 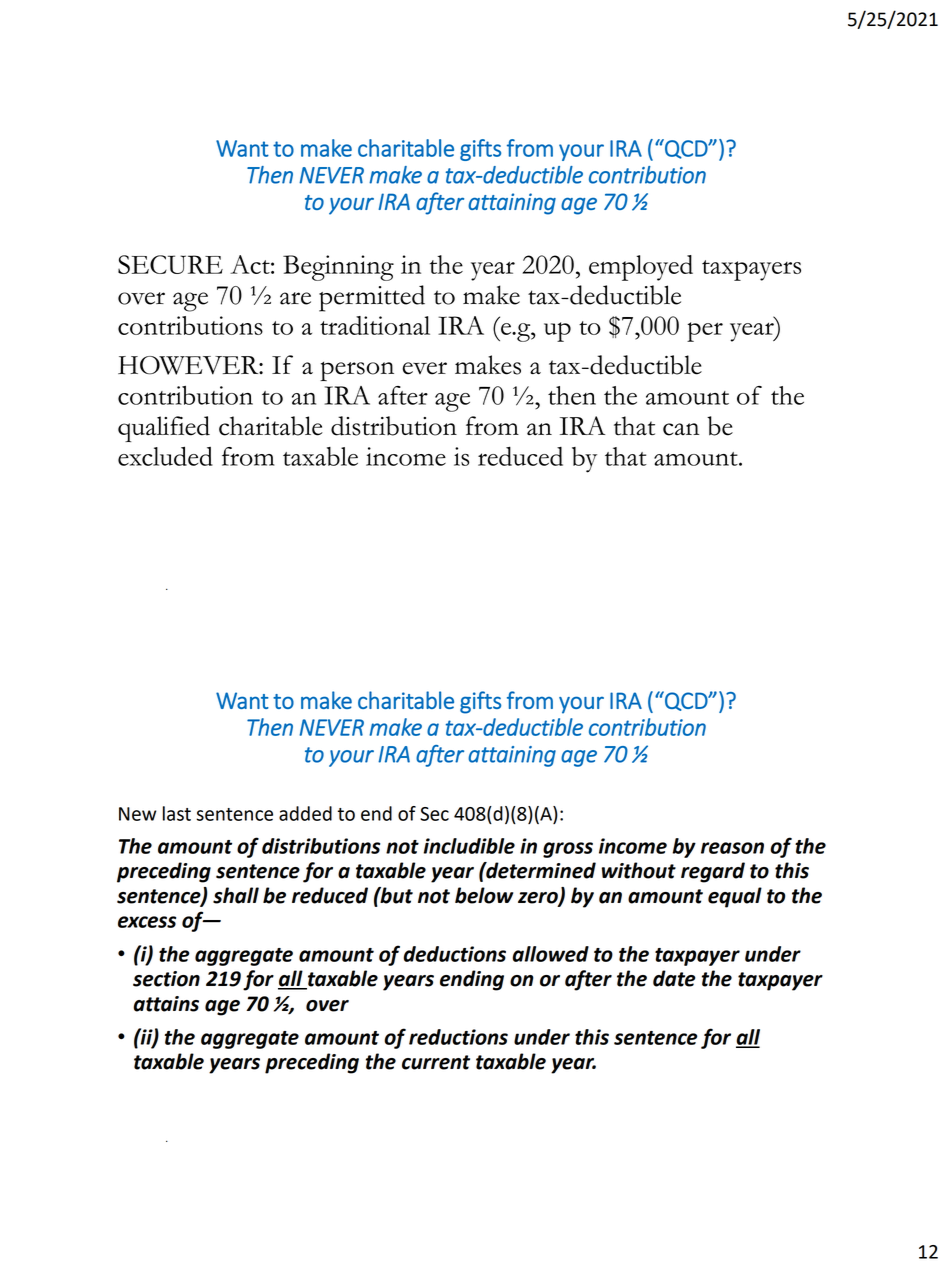 What do you see at coordinates (305, 813) in the page?
I see `added` at bounding box center [305, 813].
